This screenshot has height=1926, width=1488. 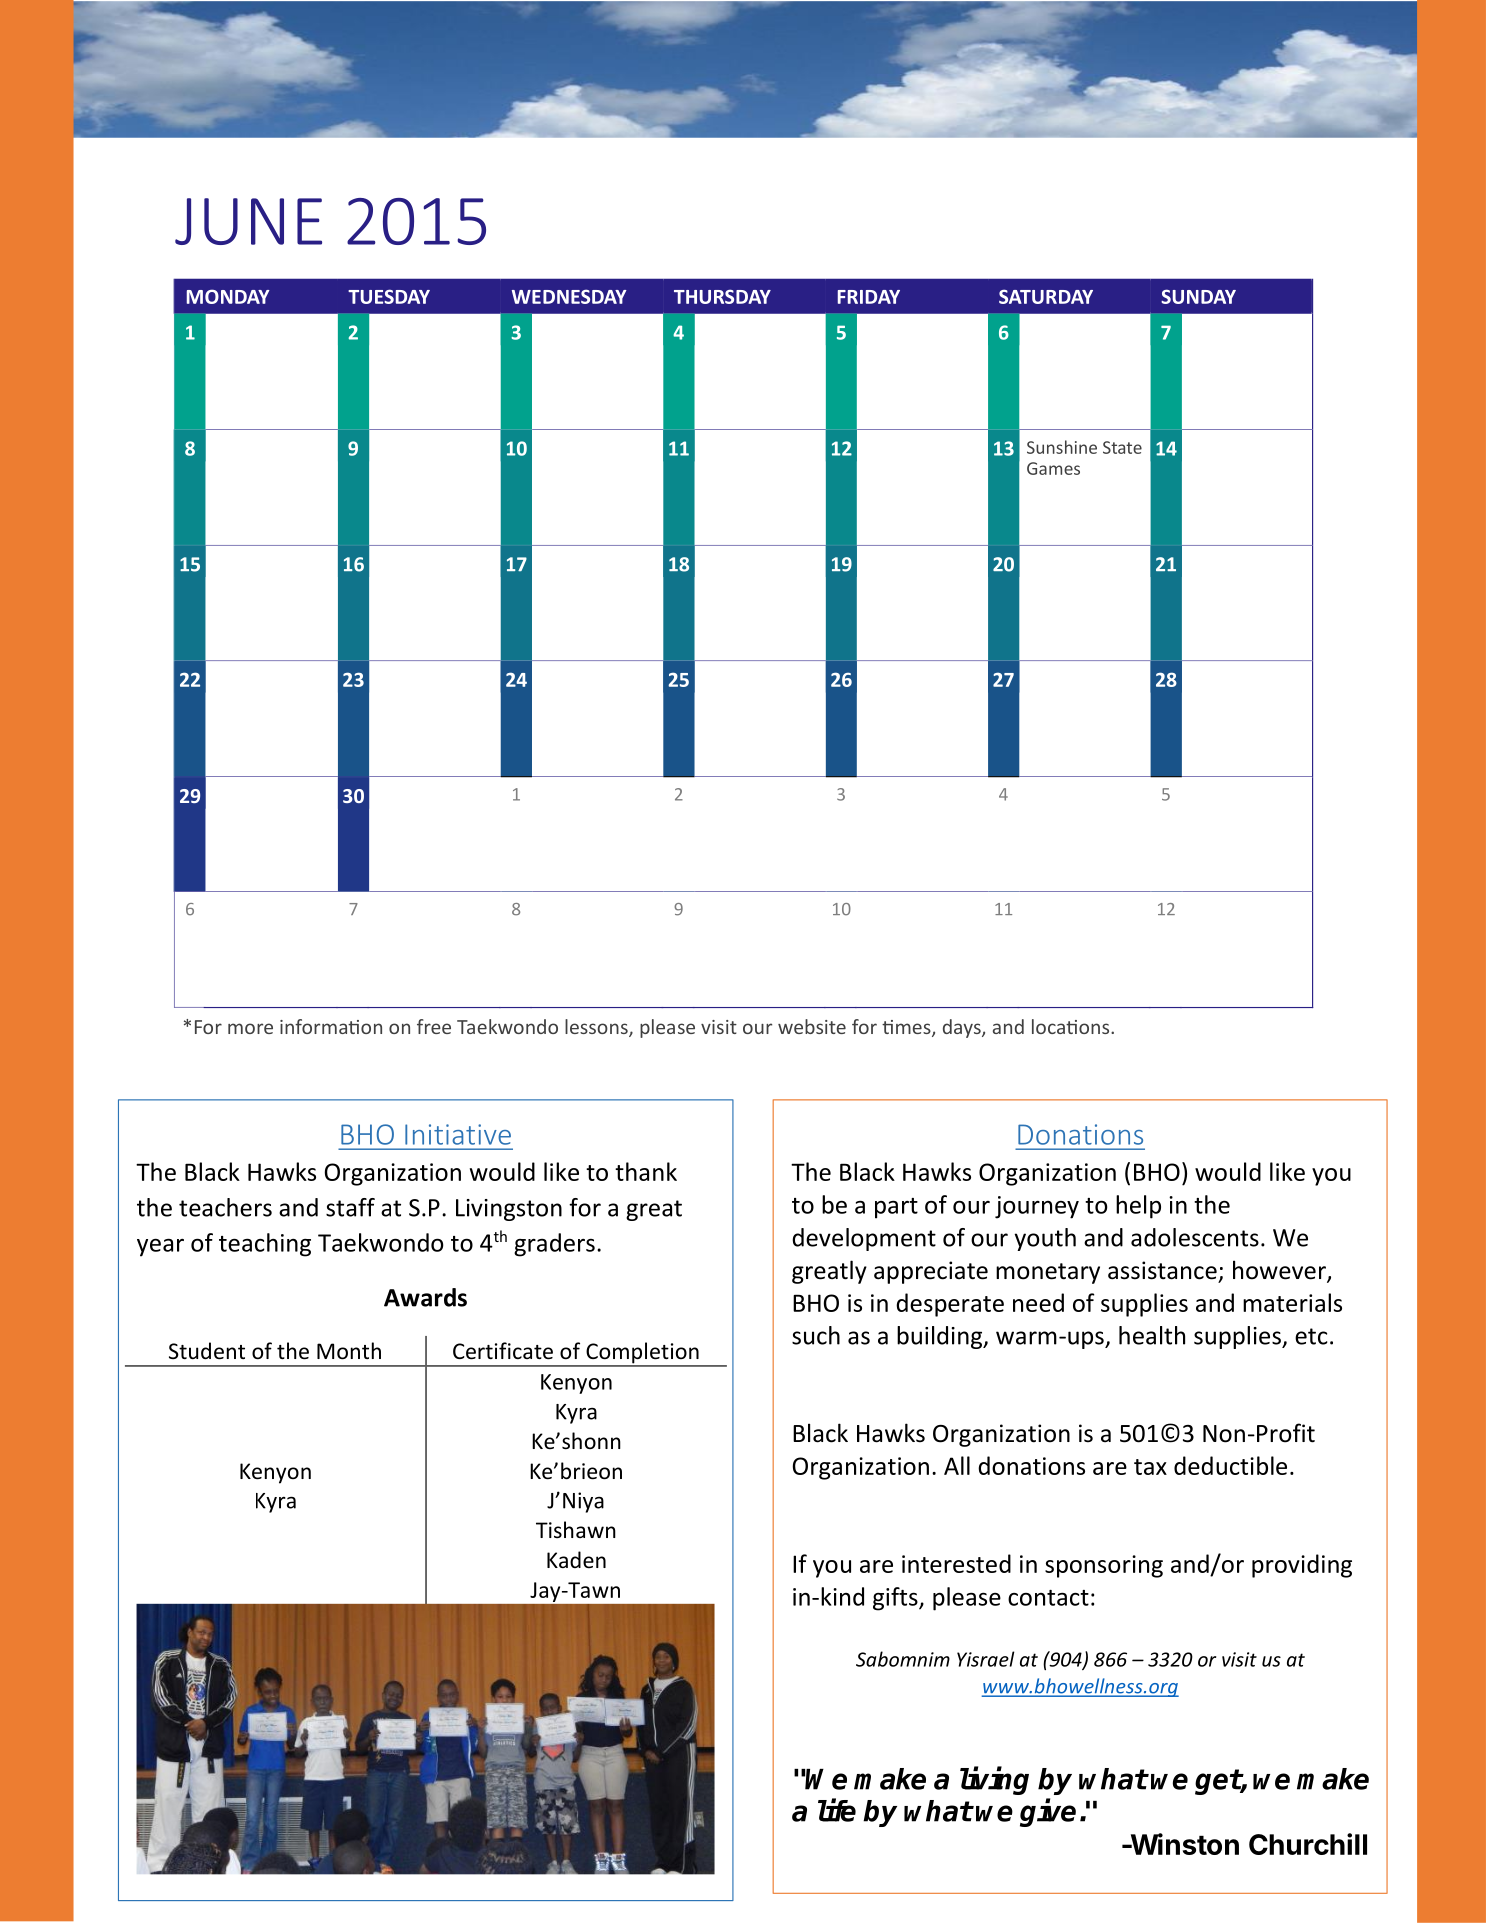 What do you see at coordinates (1198, 296) in the screenshot?
I see `SUNDAY` at bounding box center [1198, 296].
